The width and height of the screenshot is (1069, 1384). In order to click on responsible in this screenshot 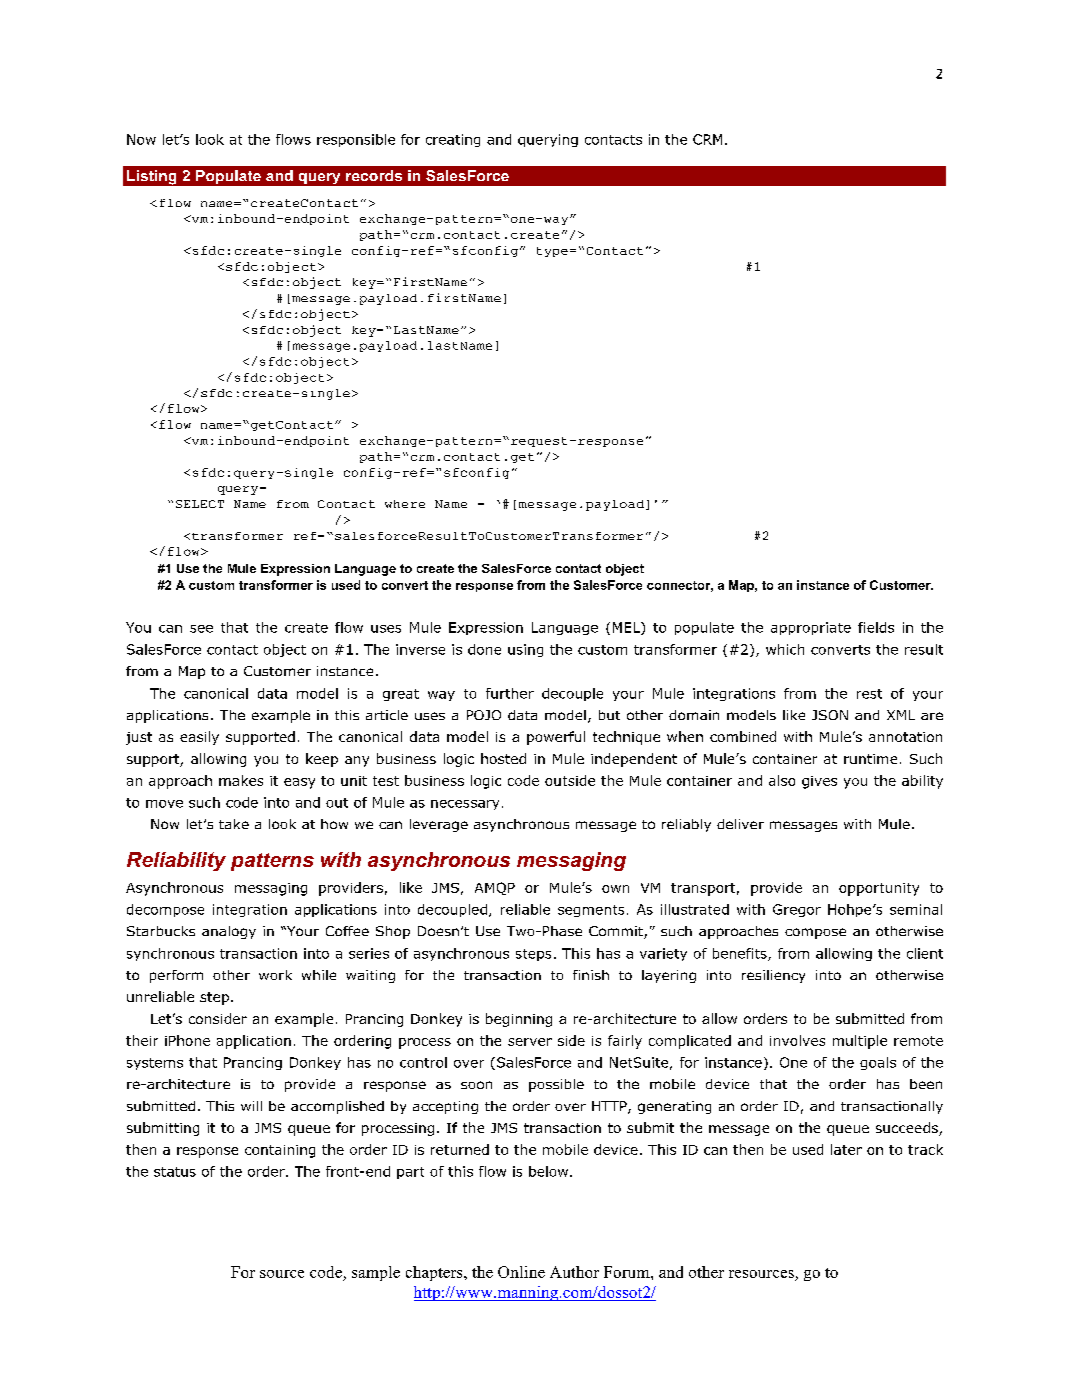, I will do `click(356, 140)`.
